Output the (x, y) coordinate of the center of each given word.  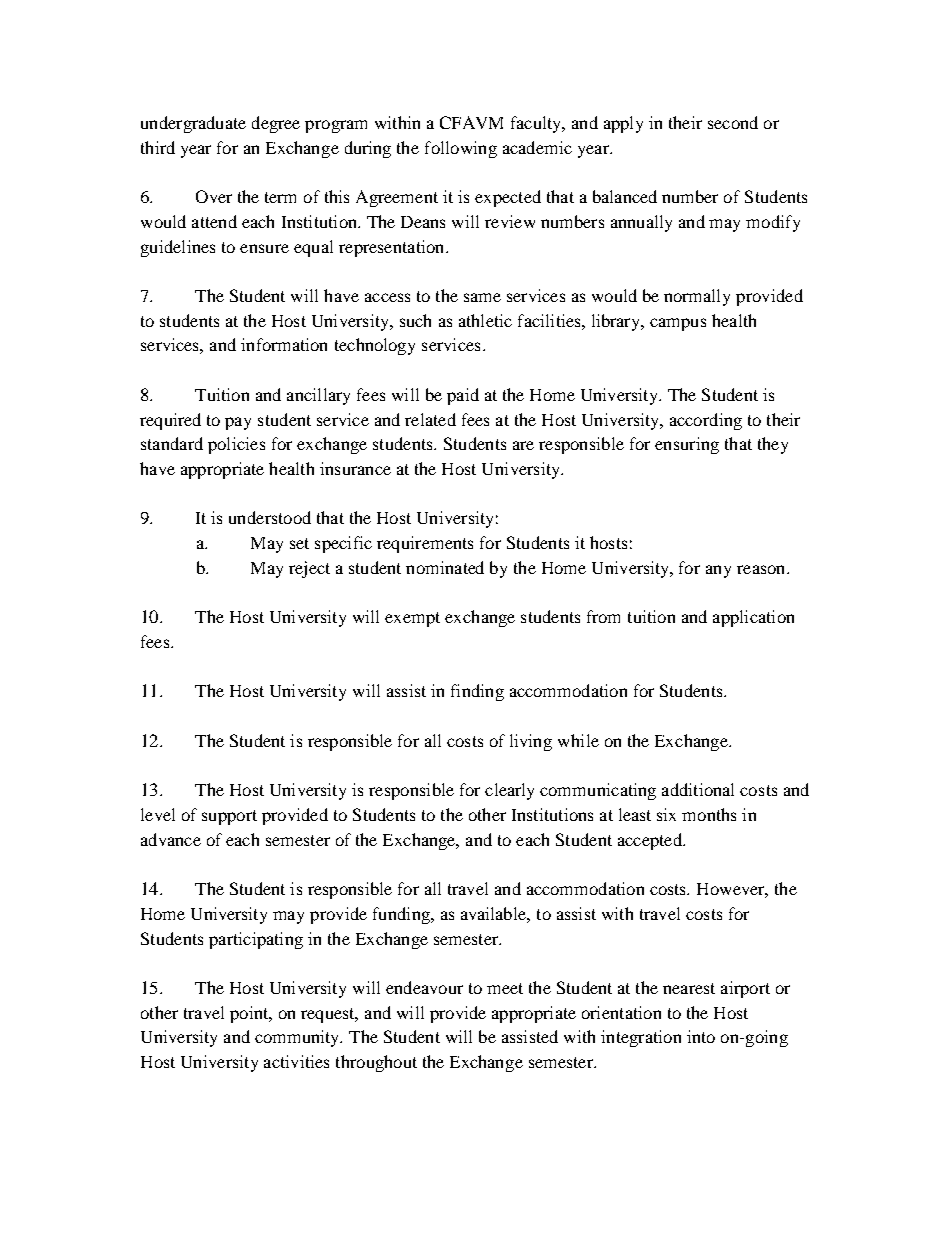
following (461, 149)
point (250, 1014)
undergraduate (193, 124)
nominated (445, 567)
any (718, 571)
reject (309, 569)
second (733, 122)
